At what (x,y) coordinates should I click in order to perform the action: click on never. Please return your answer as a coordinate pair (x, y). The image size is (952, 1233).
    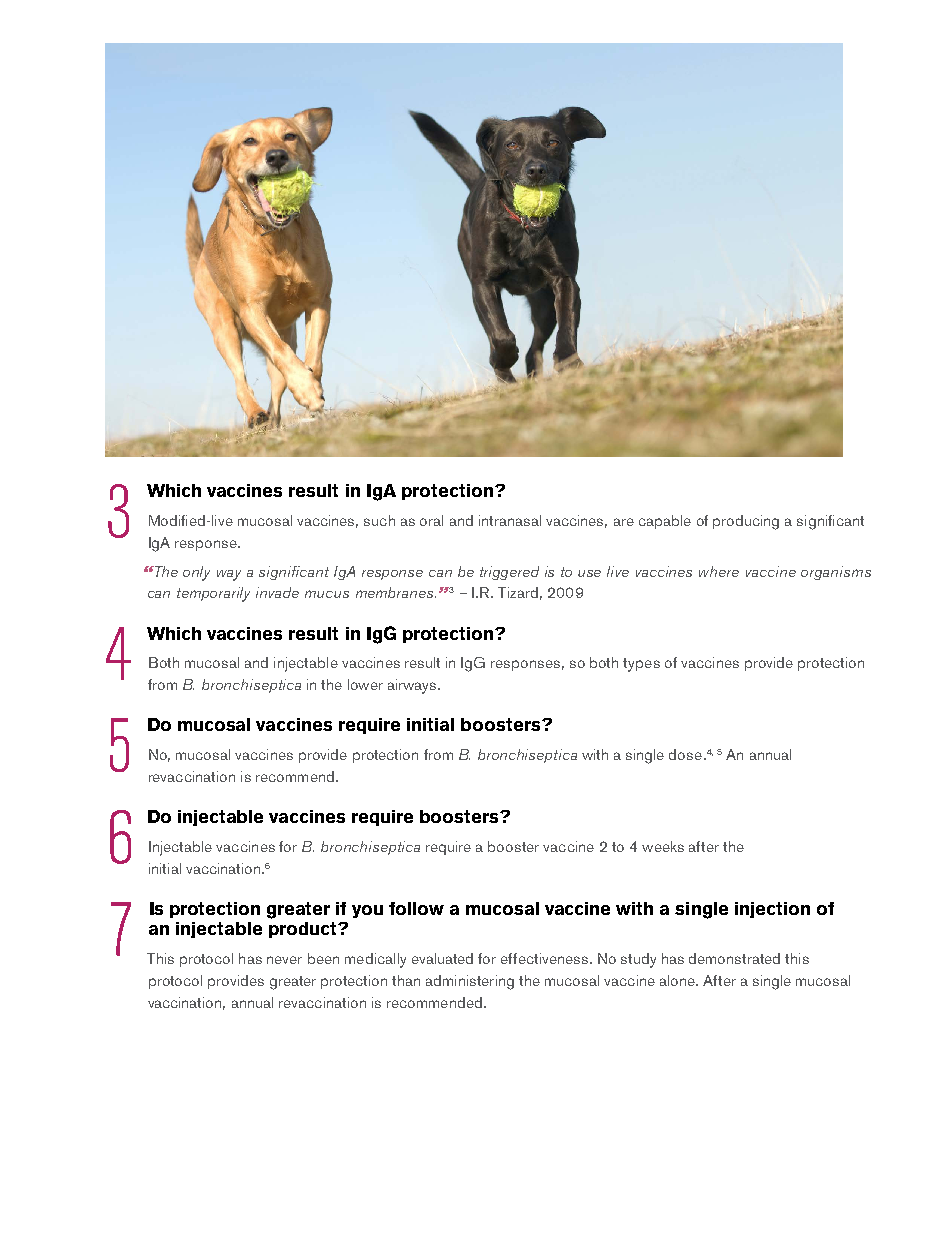
    Looking at the image, I should click on (284, 960).
